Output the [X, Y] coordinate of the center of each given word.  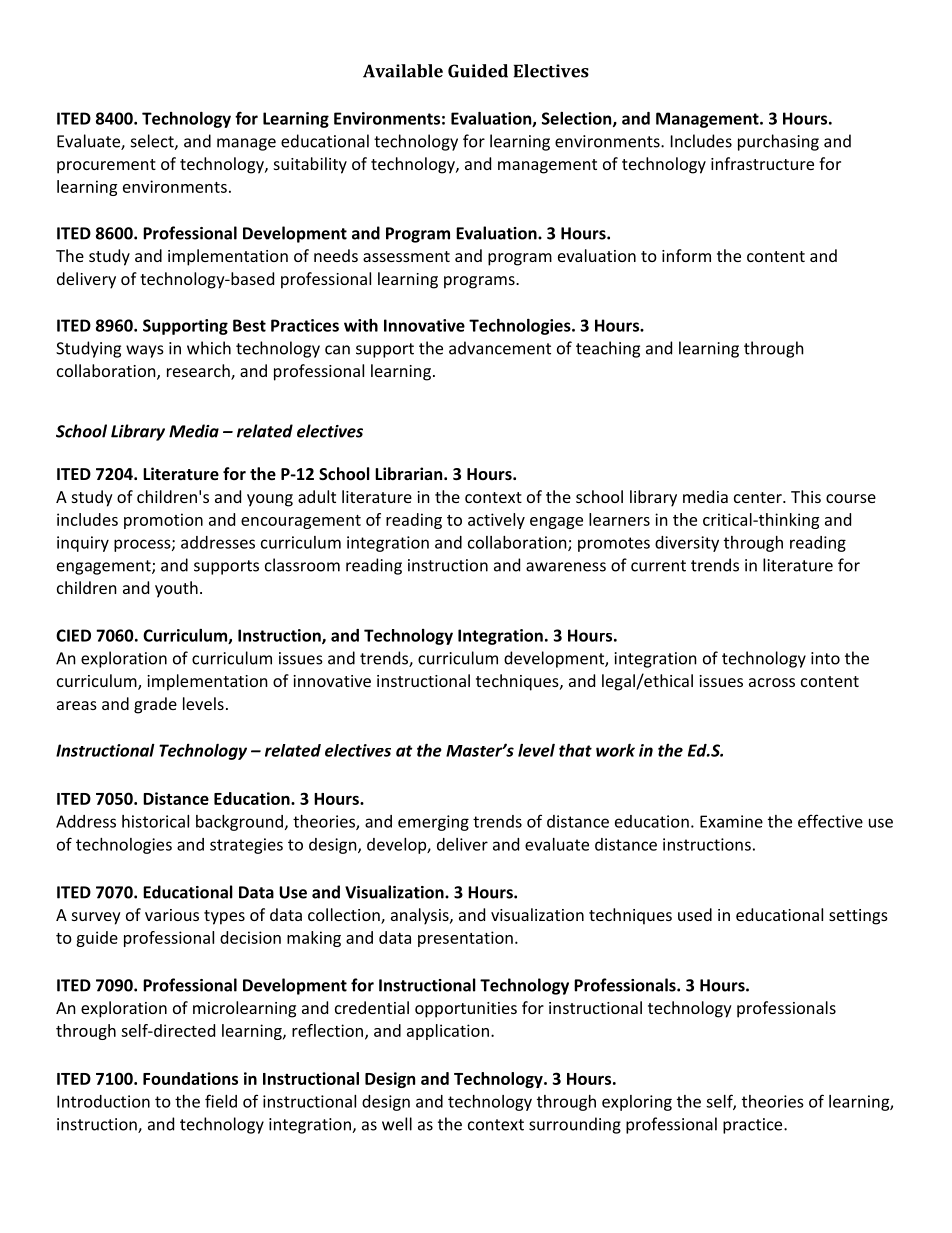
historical [155, 821]
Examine [731, 821]
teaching [608, 349]
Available [403, 71]
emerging [433, 823]
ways [145, 351]
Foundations [190, 1078]
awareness [566, 567]
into [825, 658]
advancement [500, 348]
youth [176, 589]
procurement [106, 166]
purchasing [778, 142]
